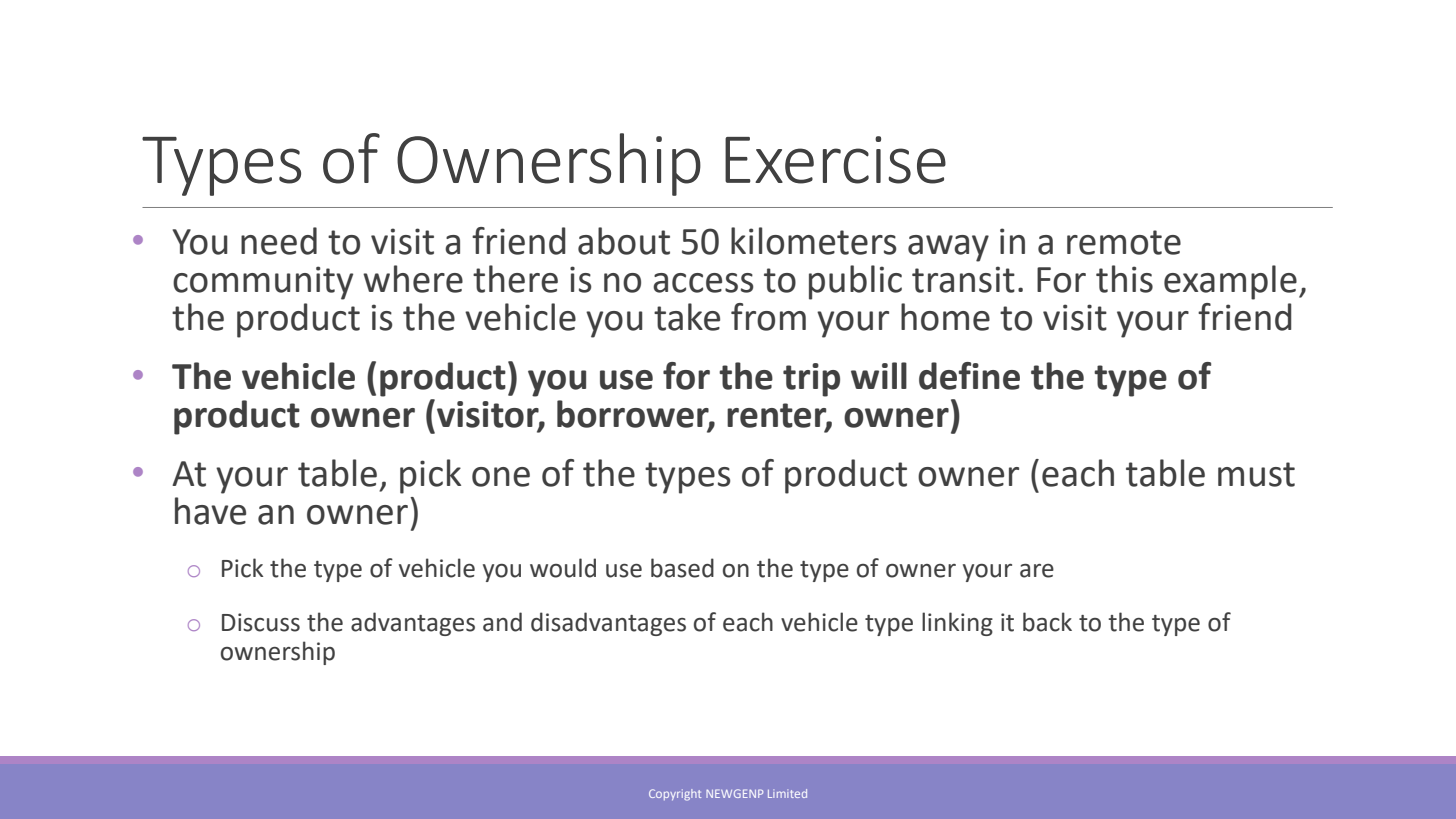 This screenshot has width=1456, height=819. Describe the element at coordinates (835, 160) in the screenshot. I see `Exercise` at that location.
